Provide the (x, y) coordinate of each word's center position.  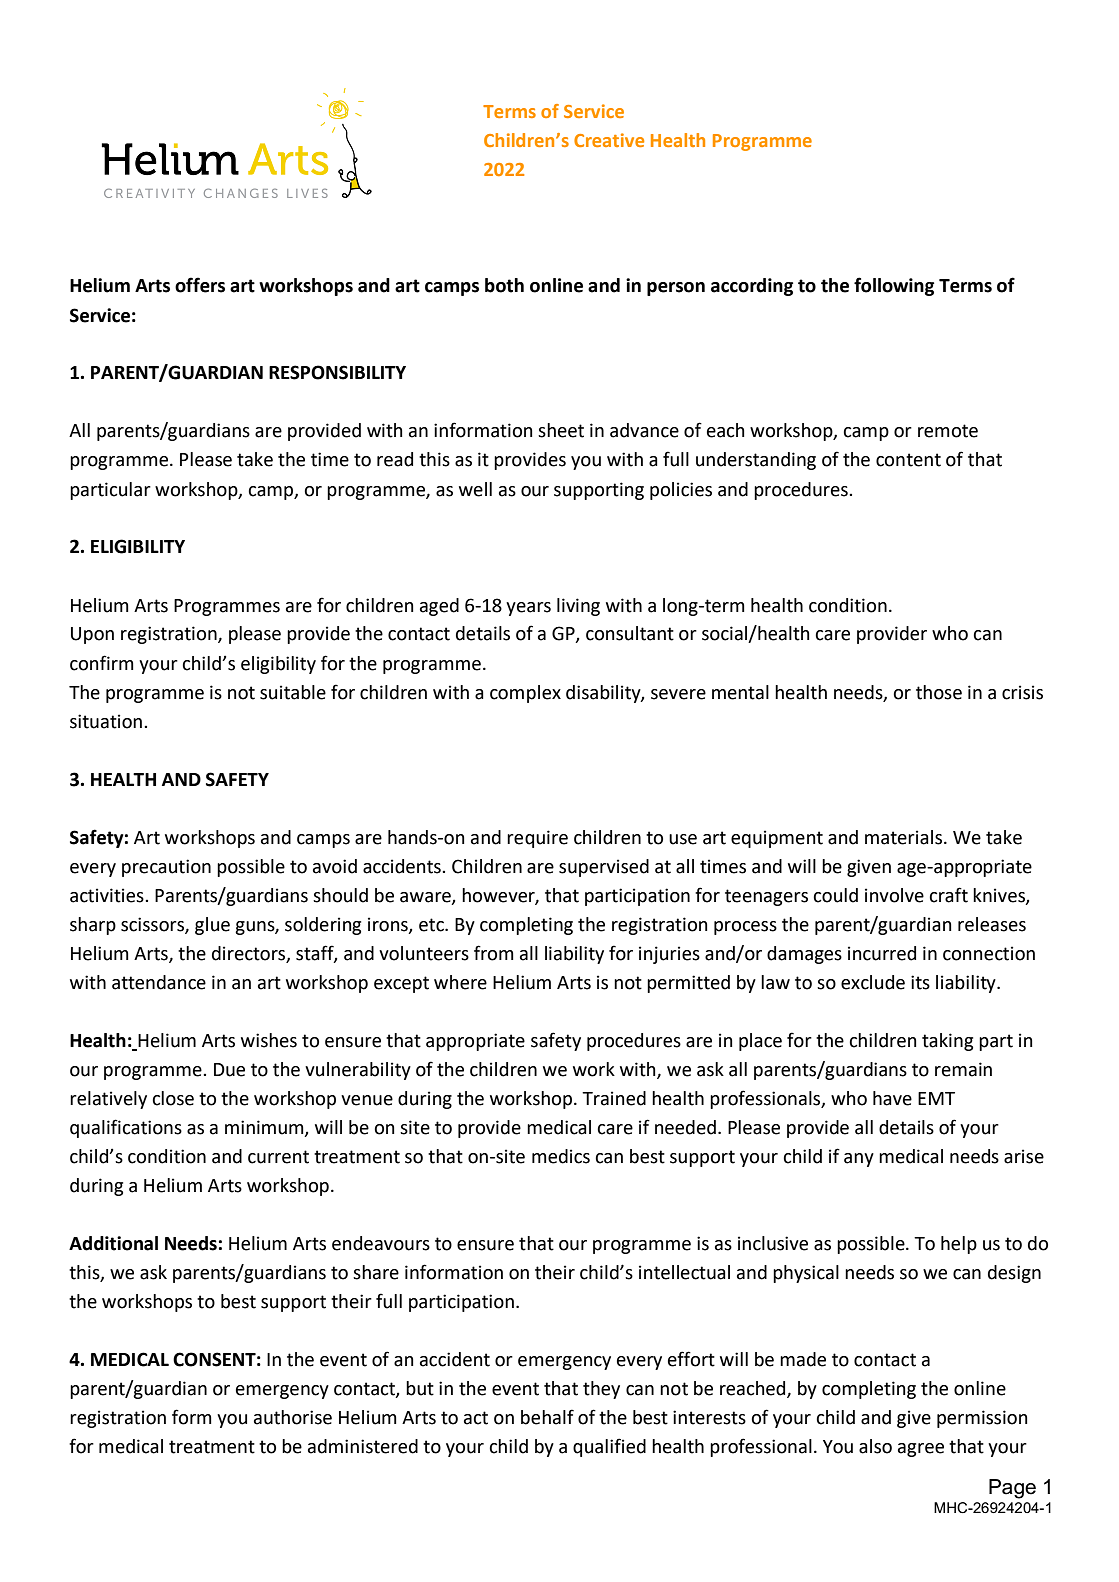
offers (200, 285)
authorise (293, 1417)
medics (561, 1156)
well (475, 489)
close (173, 1098)
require (537, 839)
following (894, 286)
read (395, 459)
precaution (166, 868)
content (908, 460)
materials (903, 837)
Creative (609, 140)
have (892, 1098)
